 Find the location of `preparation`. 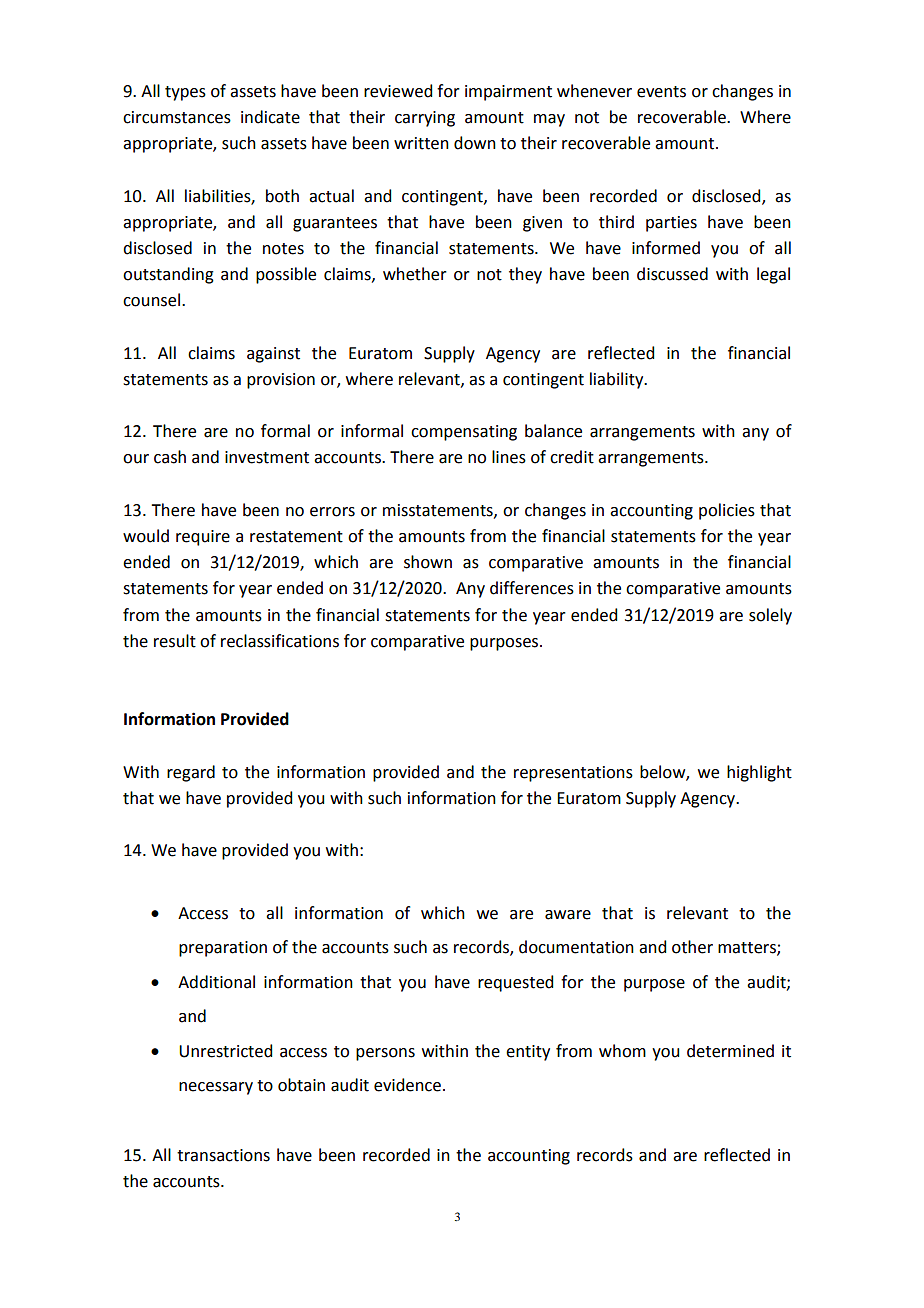

preparation is located at coordinates (223, 949).
